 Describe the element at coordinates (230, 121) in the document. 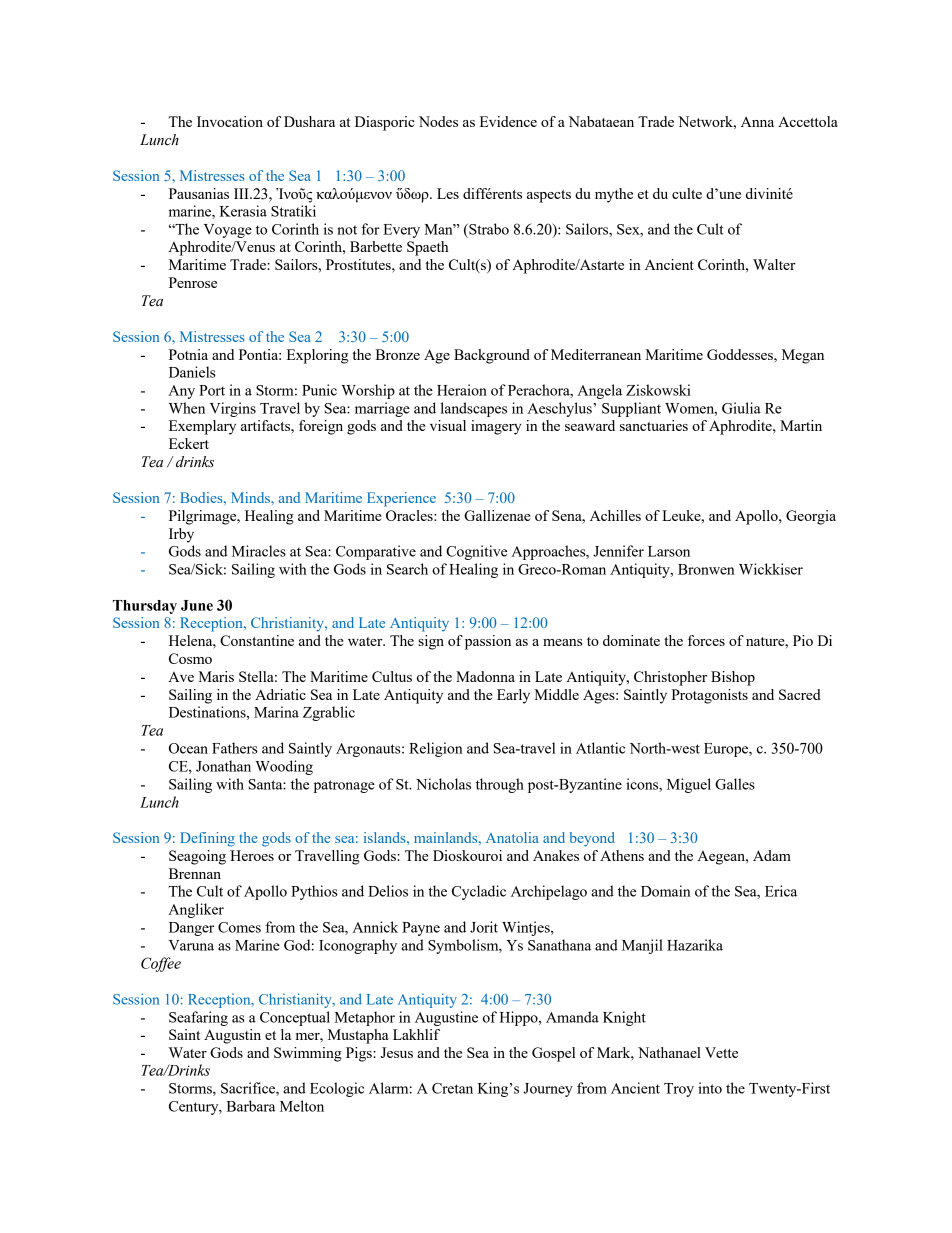

I see `Invocation` at that location.
